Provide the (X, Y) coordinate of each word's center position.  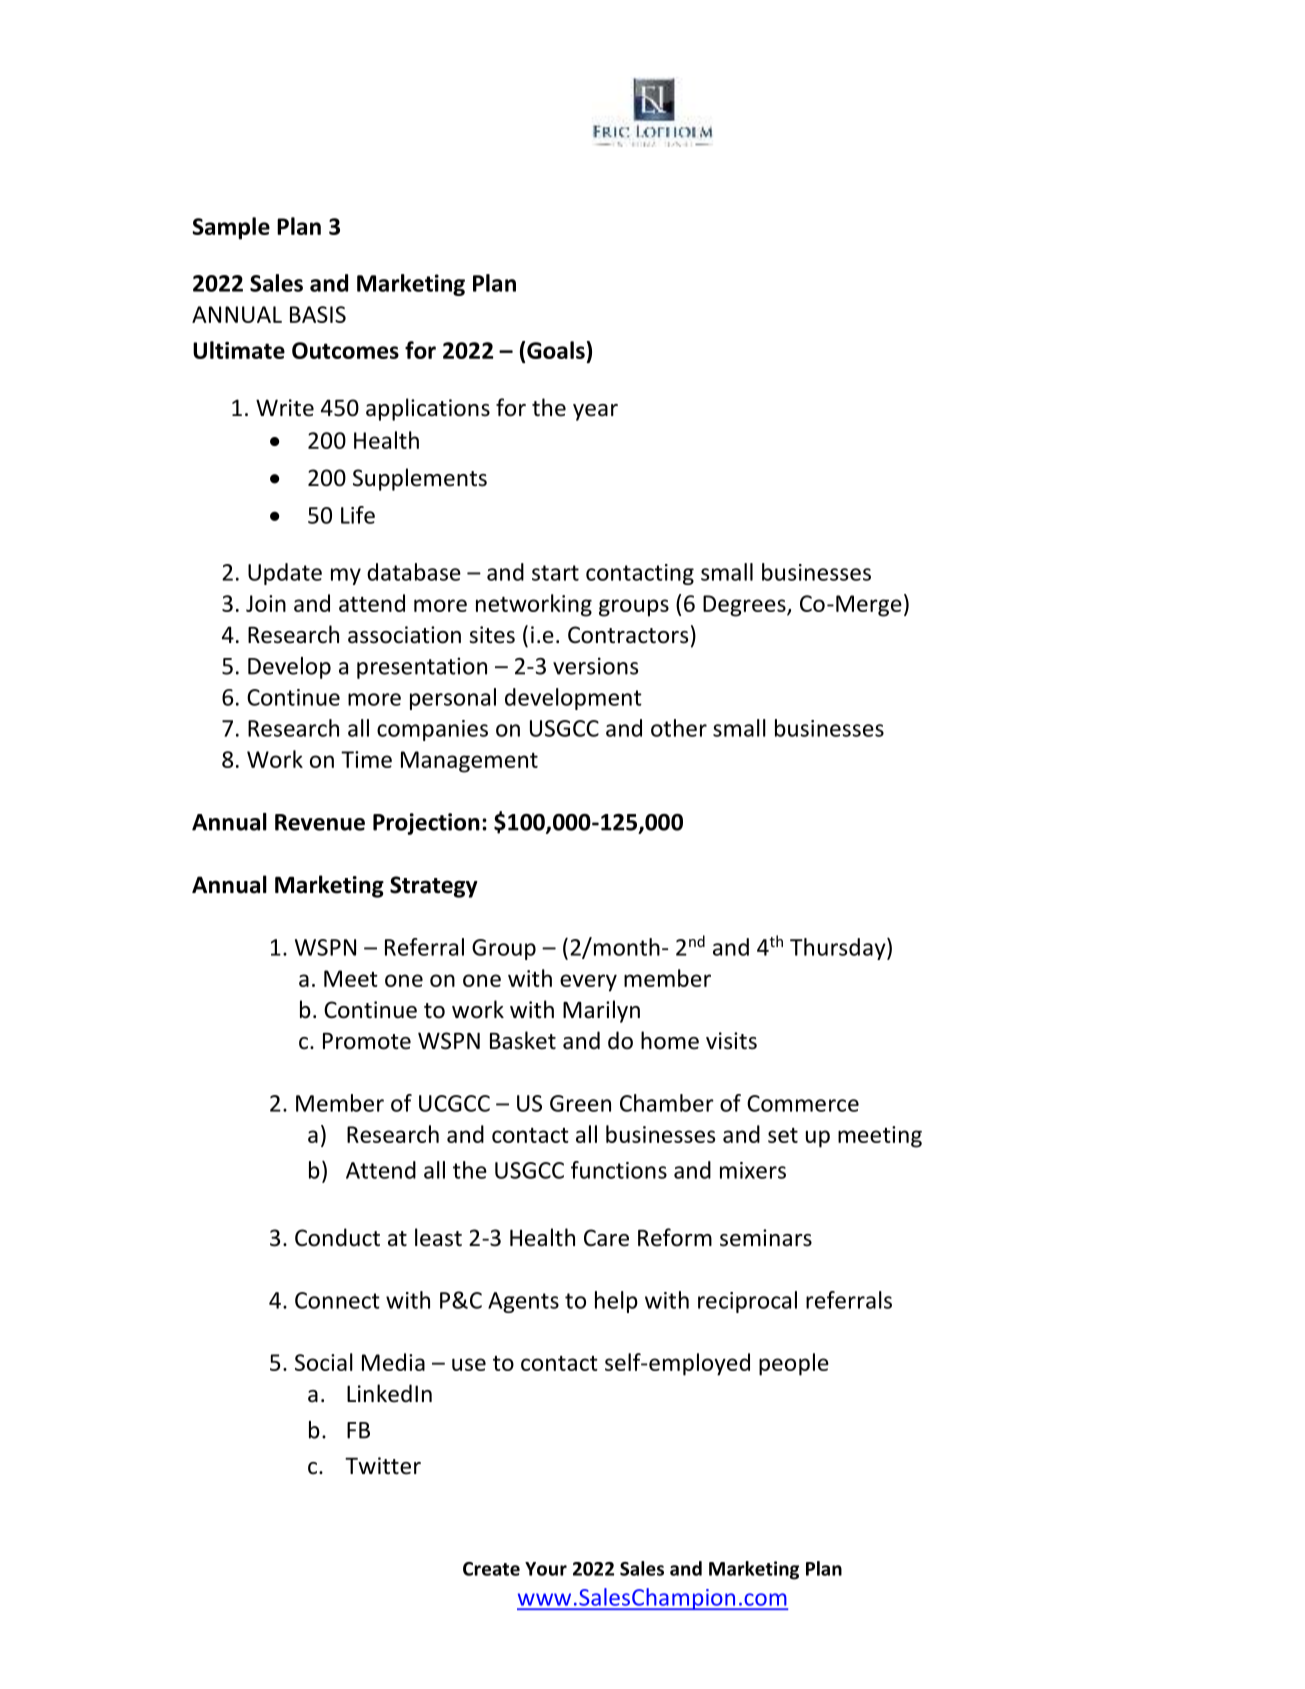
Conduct (337, 1237)
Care (606, 1238)
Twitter (383, 1466)
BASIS (318, 314)
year (595, 412)
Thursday (839, 949)
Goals (556, 350)
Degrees (745, 606)
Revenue (320, 822)
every (588, 983)
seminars (766, 1238)
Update (285, 574)
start (555, 573)
